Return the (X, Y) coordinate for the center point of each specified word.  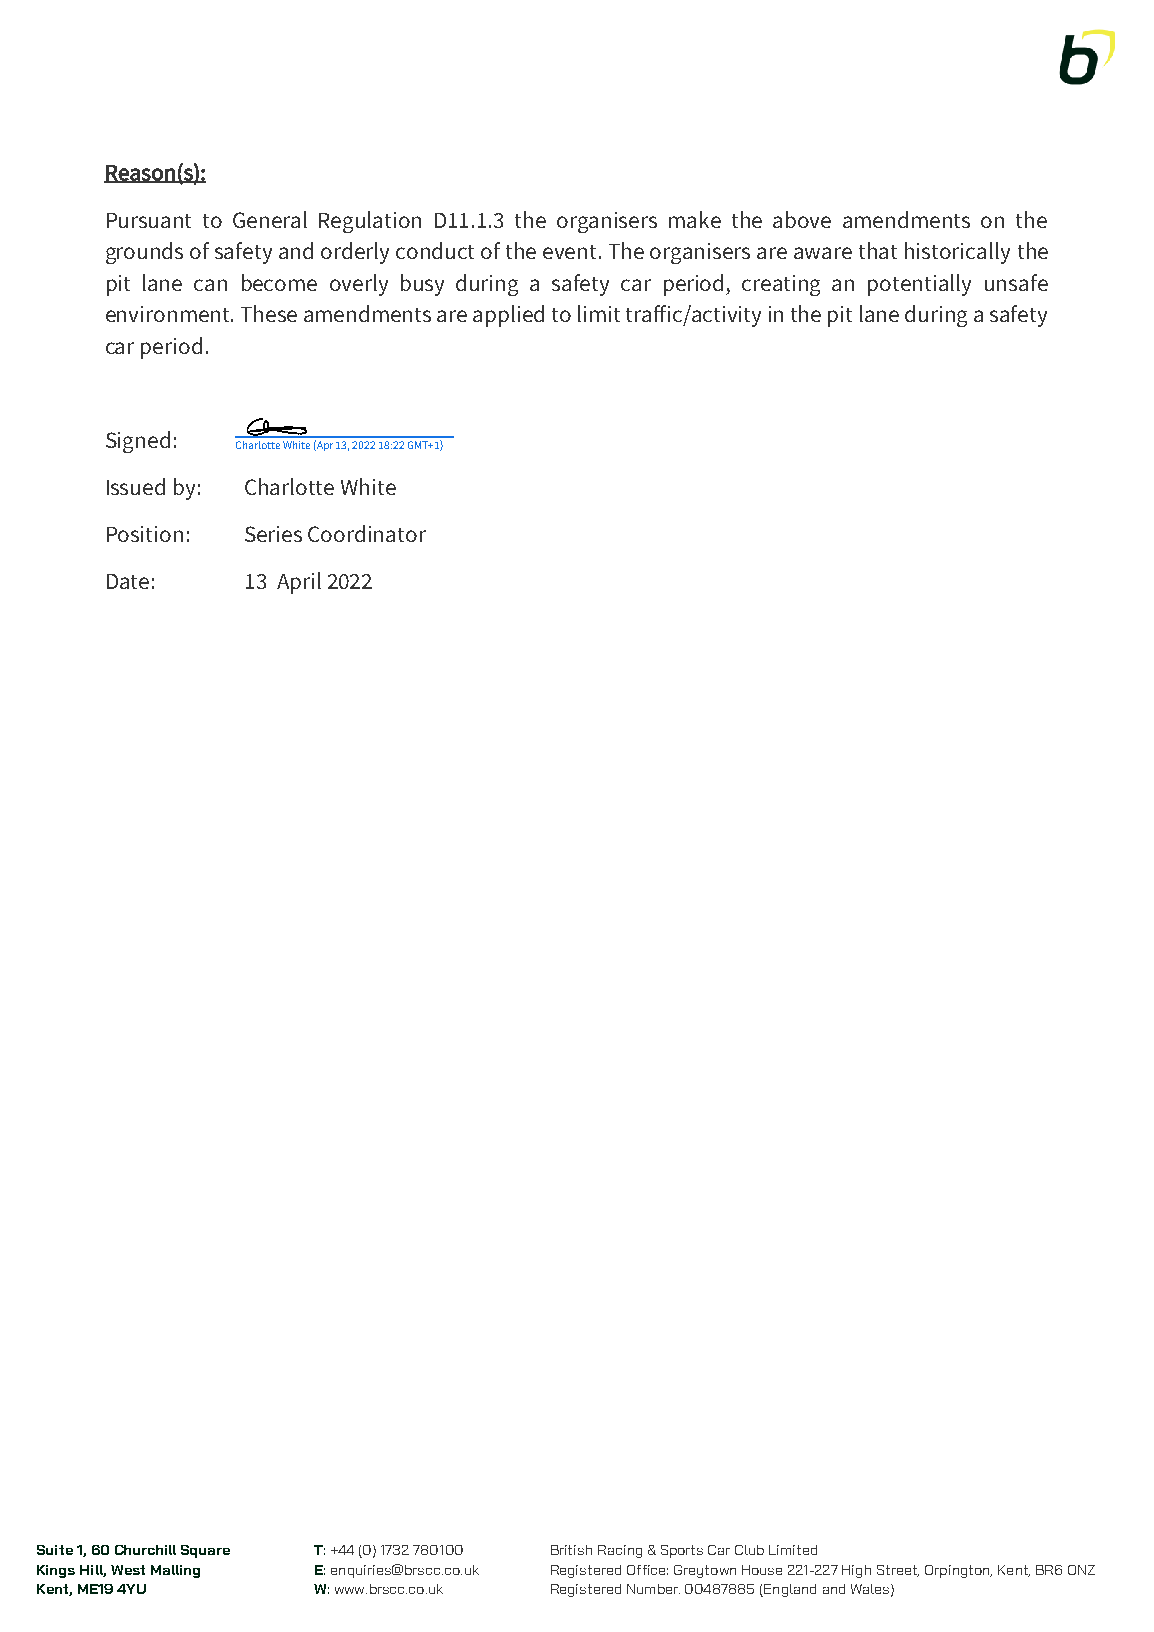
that (878, 250)
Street (898, 1571)
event (571, 252)
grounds (144, 253)
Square (205, 1551)
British (571, 1550)
